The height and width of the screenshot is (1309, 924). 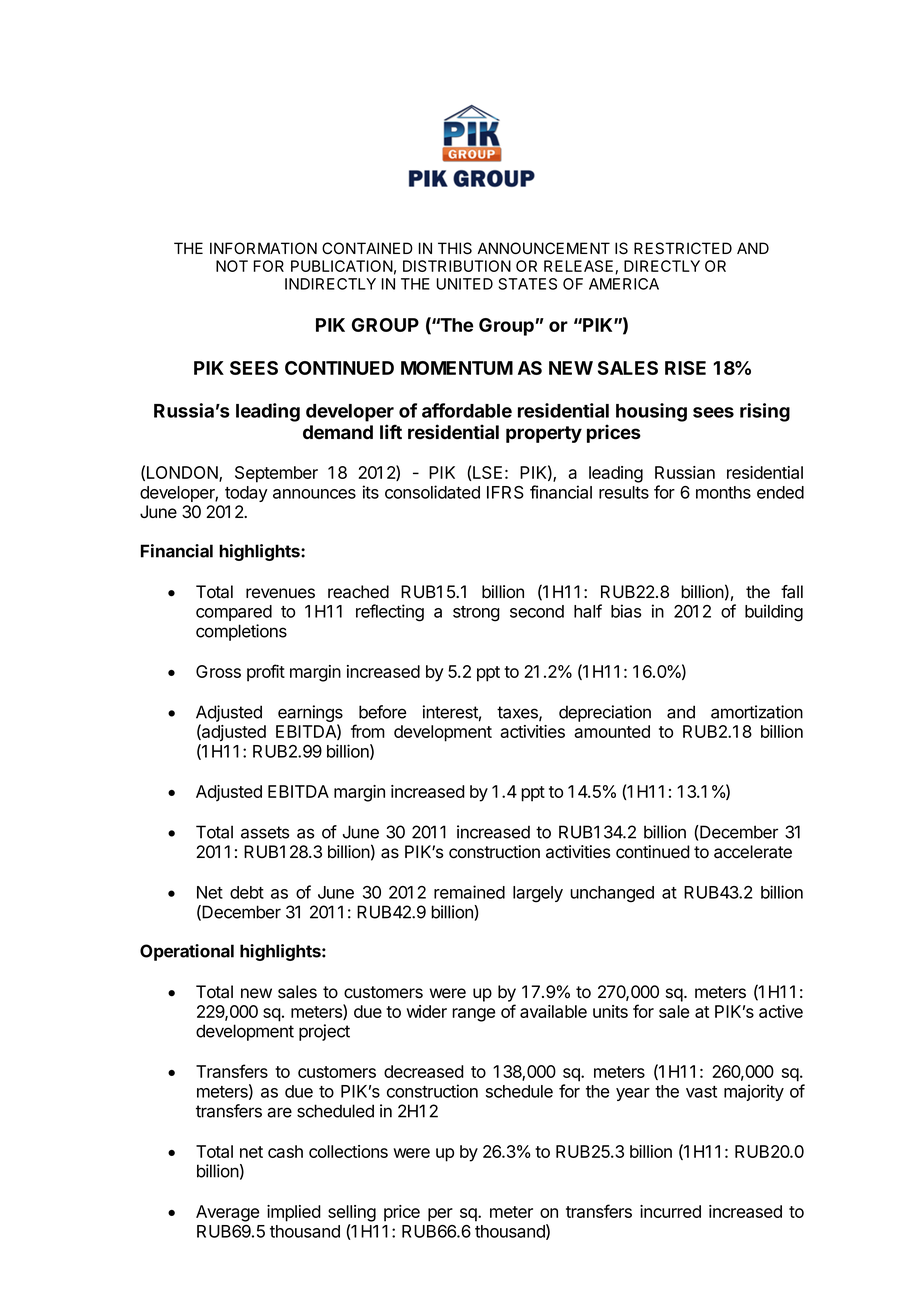 What do you see at coordinates (757, 712) in the screenshot?
I see `amortization` at bounding box center [757, 712].
